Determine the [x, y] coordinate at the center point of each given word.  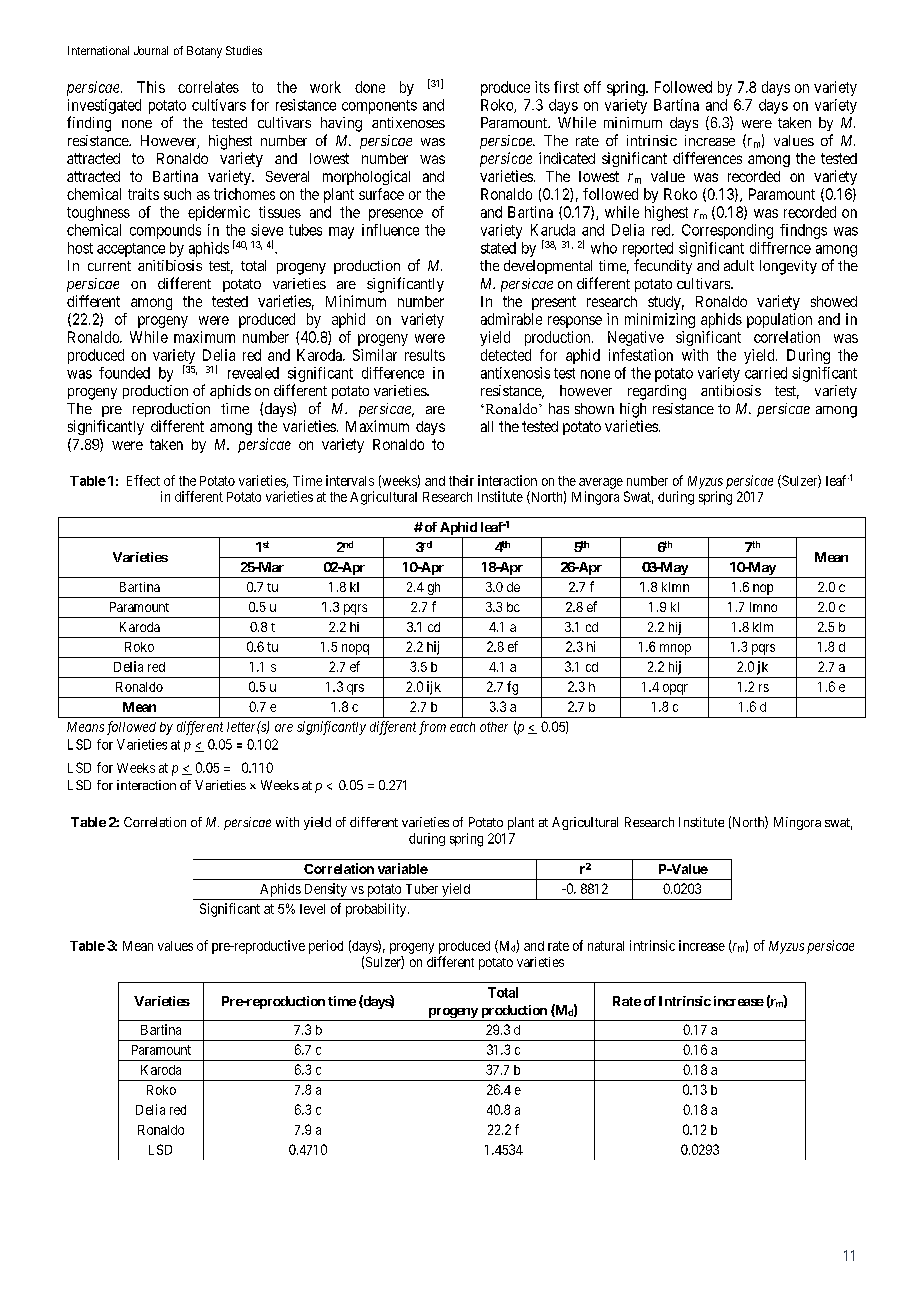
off [592, 87]
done [370, 87]
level [312, 909]
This [151, 87]
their [461, 480]
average [601, 483]
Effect [143, 480]
